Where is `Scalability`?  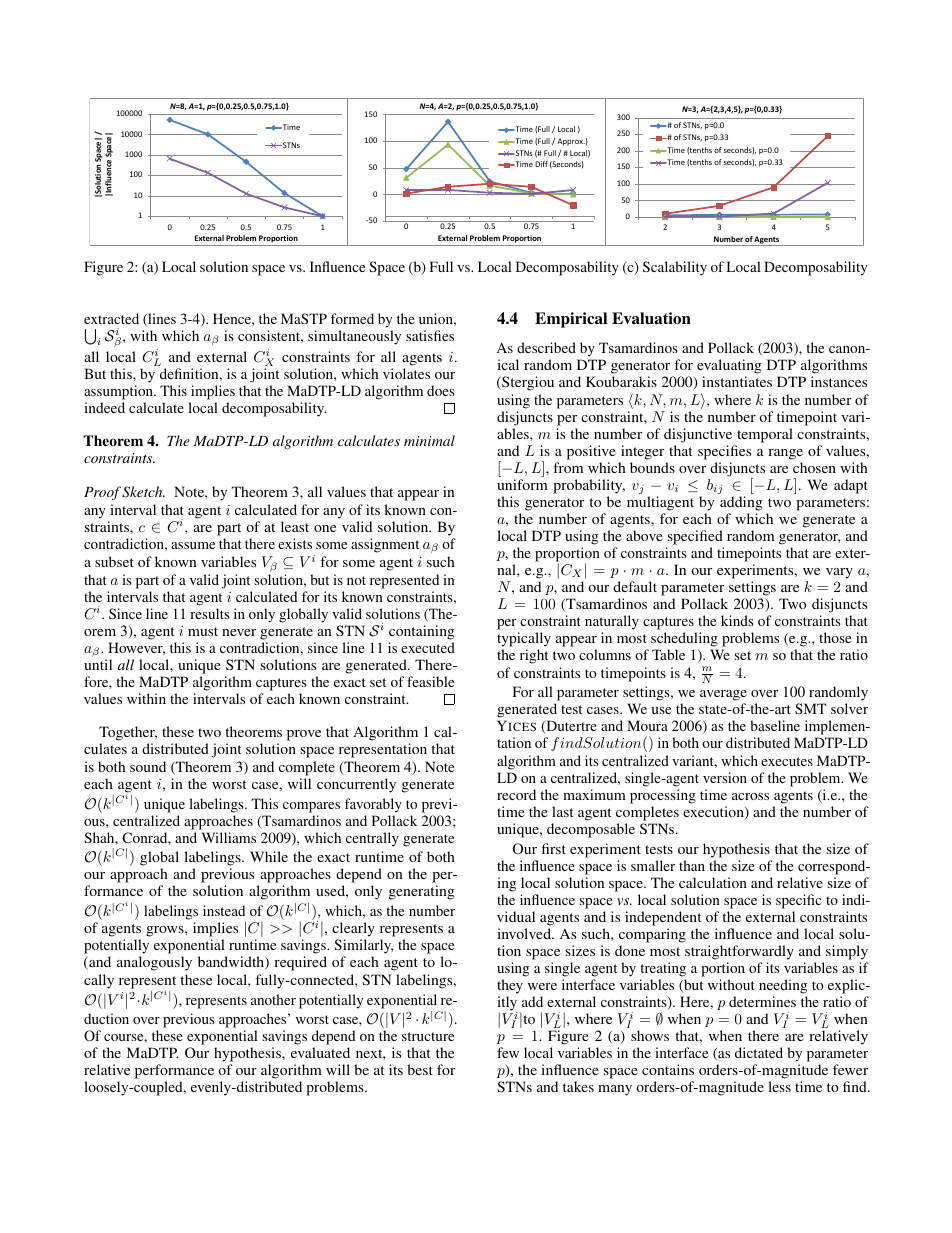 Scalability is located at coordinates (675, 268).
